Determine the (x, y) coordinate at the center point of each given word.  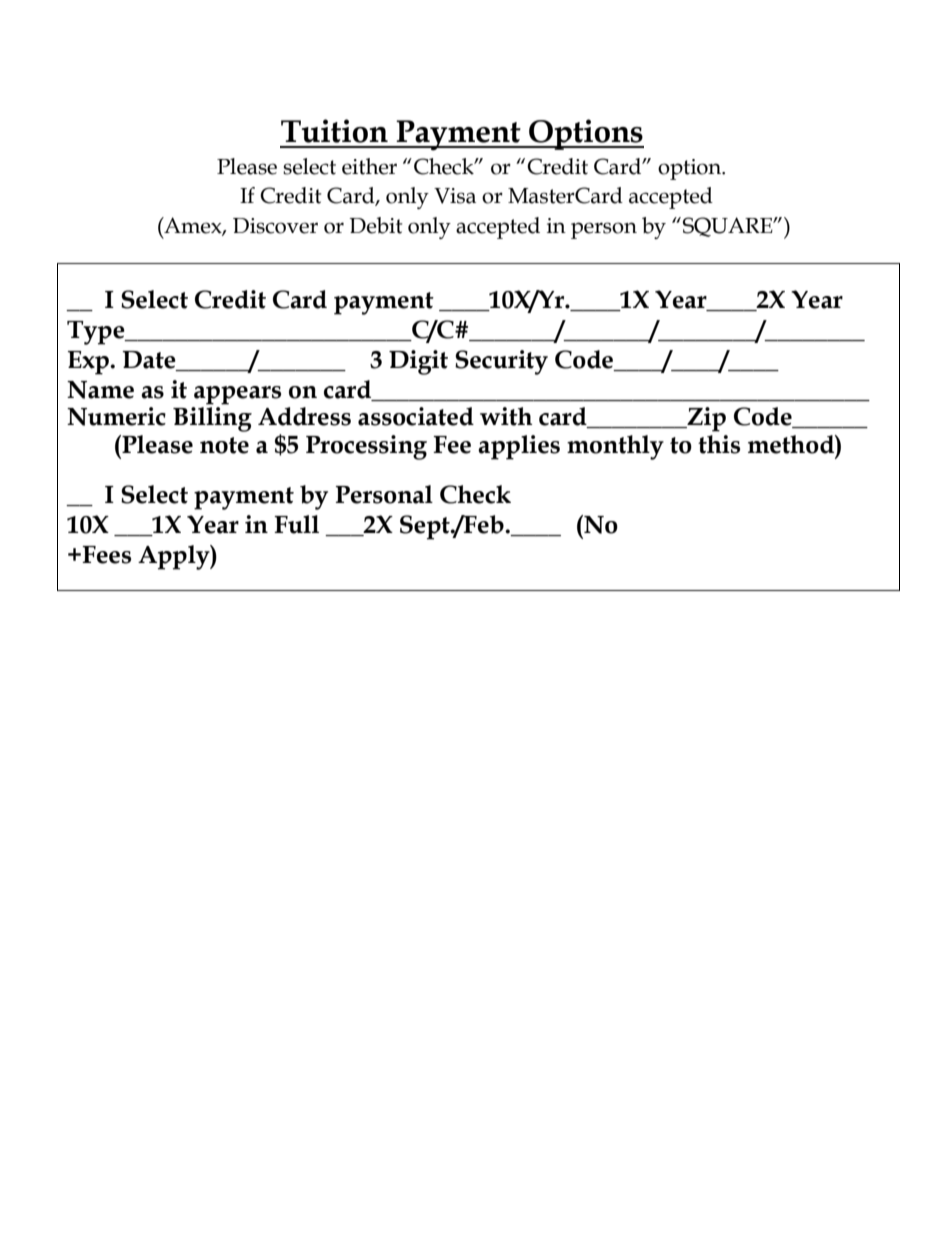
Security (501, 362)
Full (296, 524)
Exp (89, 363)
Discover (275, 226)
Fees (106, 555)
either (369, 166)
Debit (375, 225)
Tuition (334, 131)
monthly (615, 447)
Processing (366, 447)
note (224, 445)
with (506, 416)
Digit (418, 362)
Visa (455, 196)
